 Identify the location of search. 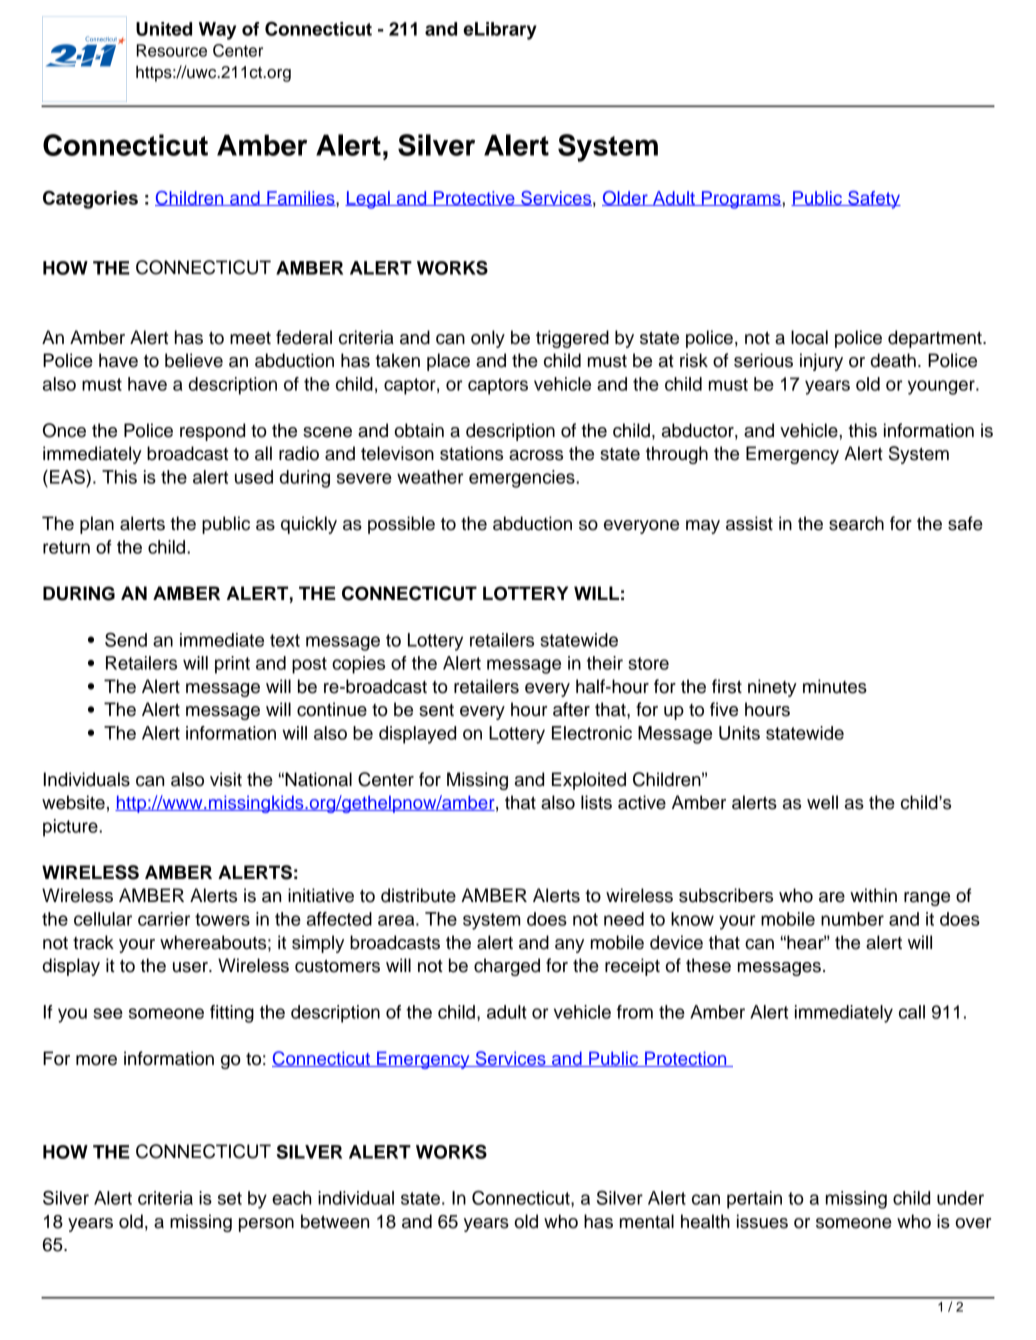
(856, 523).
